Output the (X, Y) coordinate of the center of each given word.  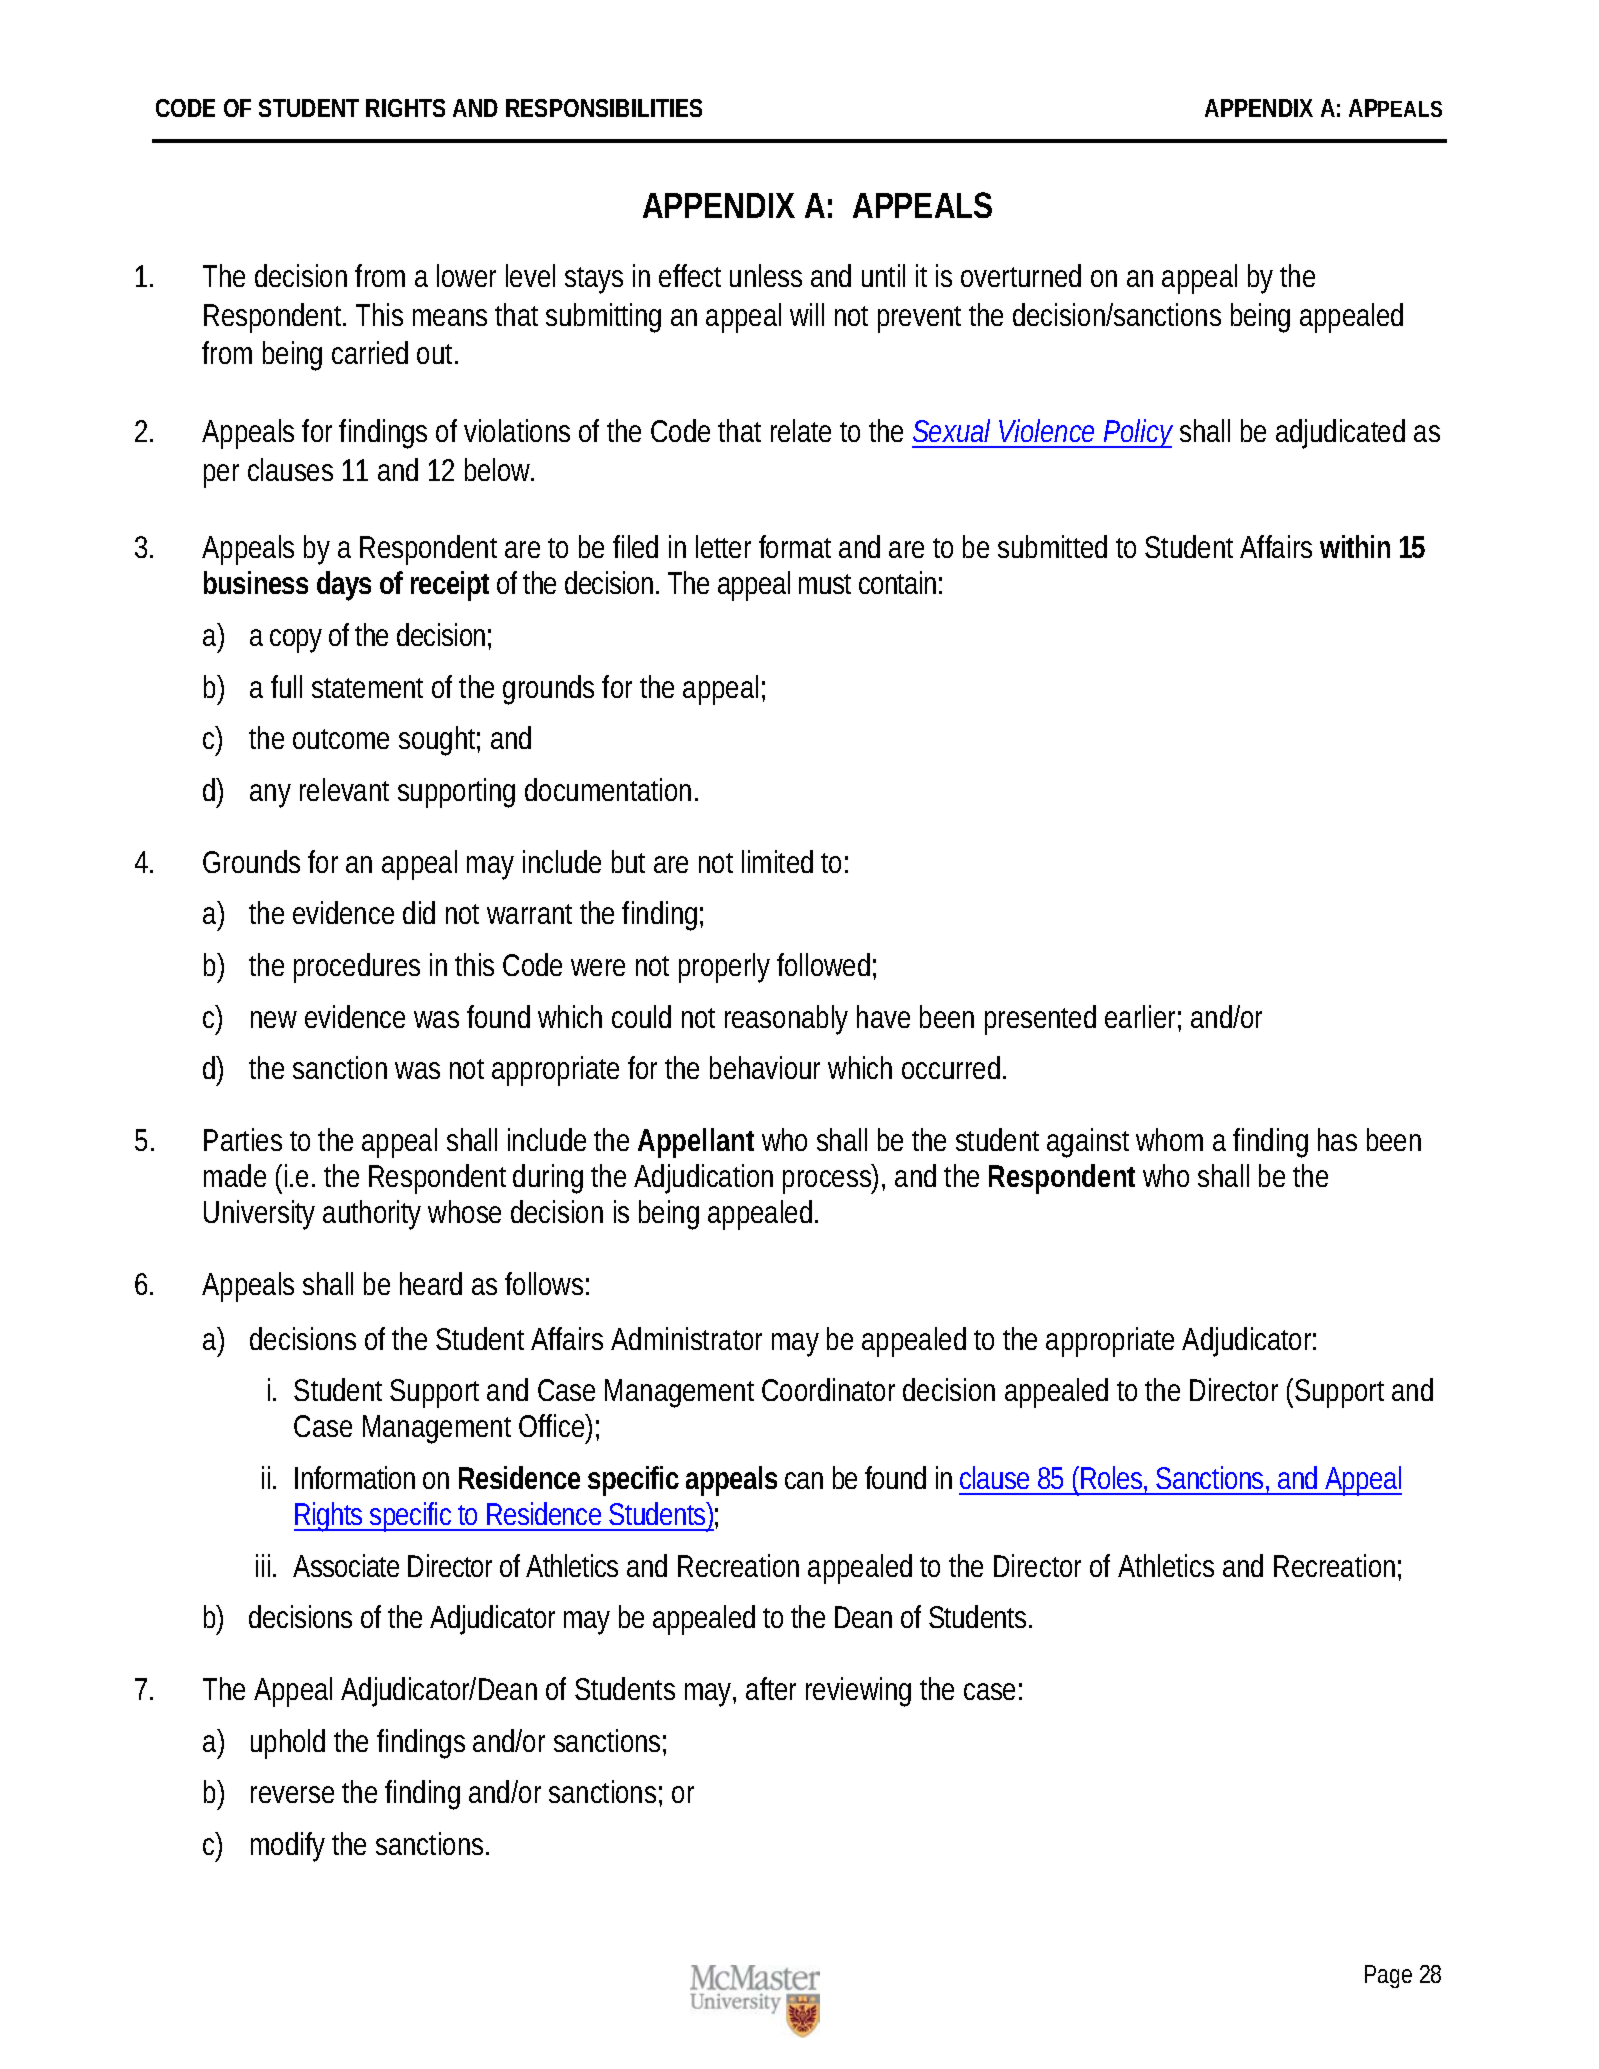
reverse (297, 1794)
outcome (341, 739)
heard (431, 1283)
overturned (1021, 275)
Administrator (686, 1338)
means (455, 317)
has (1337, 1139)
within (1355, 546)
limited (782, 861)
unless (766, 275)
